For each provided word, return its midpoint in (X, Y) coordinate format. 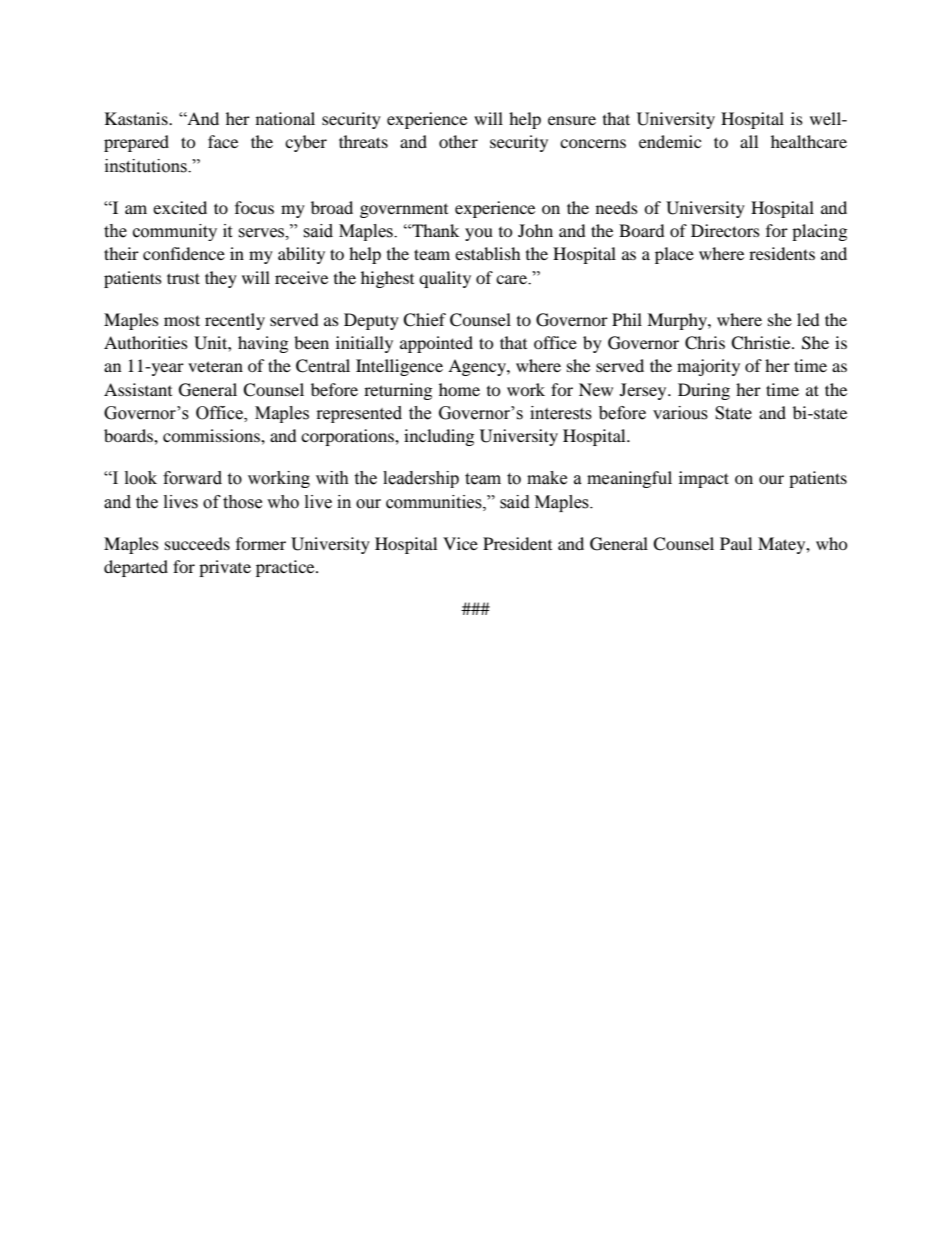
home (459, 389)
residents (782, 253)
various (680, 413)
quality (445, 279)
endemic (670, 141)
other (458, 141)
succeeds (197, 543)
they (221, 279)
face (223, 141)
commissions (212, 435)
